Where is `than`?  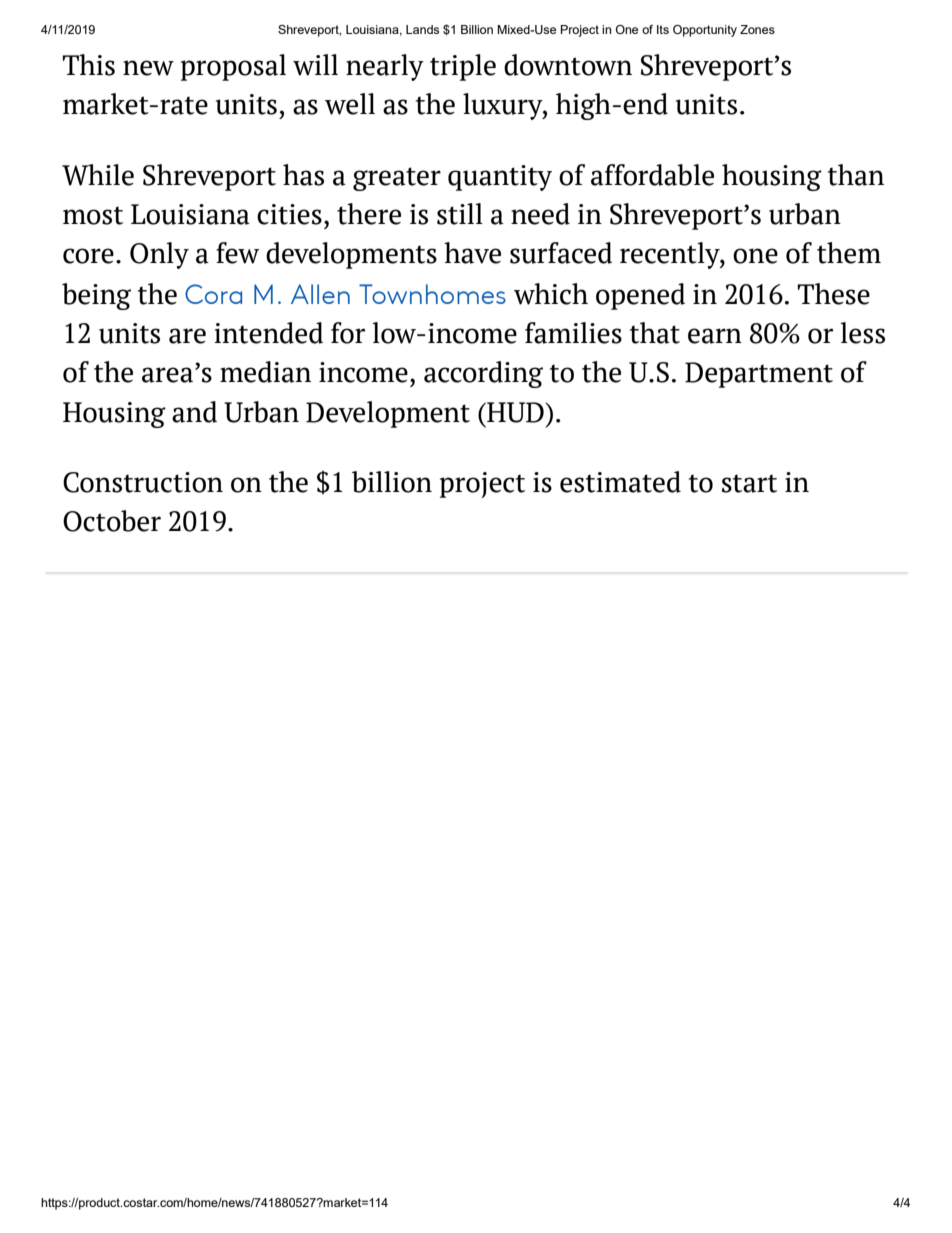 than is located at coordinates (856, 175).
